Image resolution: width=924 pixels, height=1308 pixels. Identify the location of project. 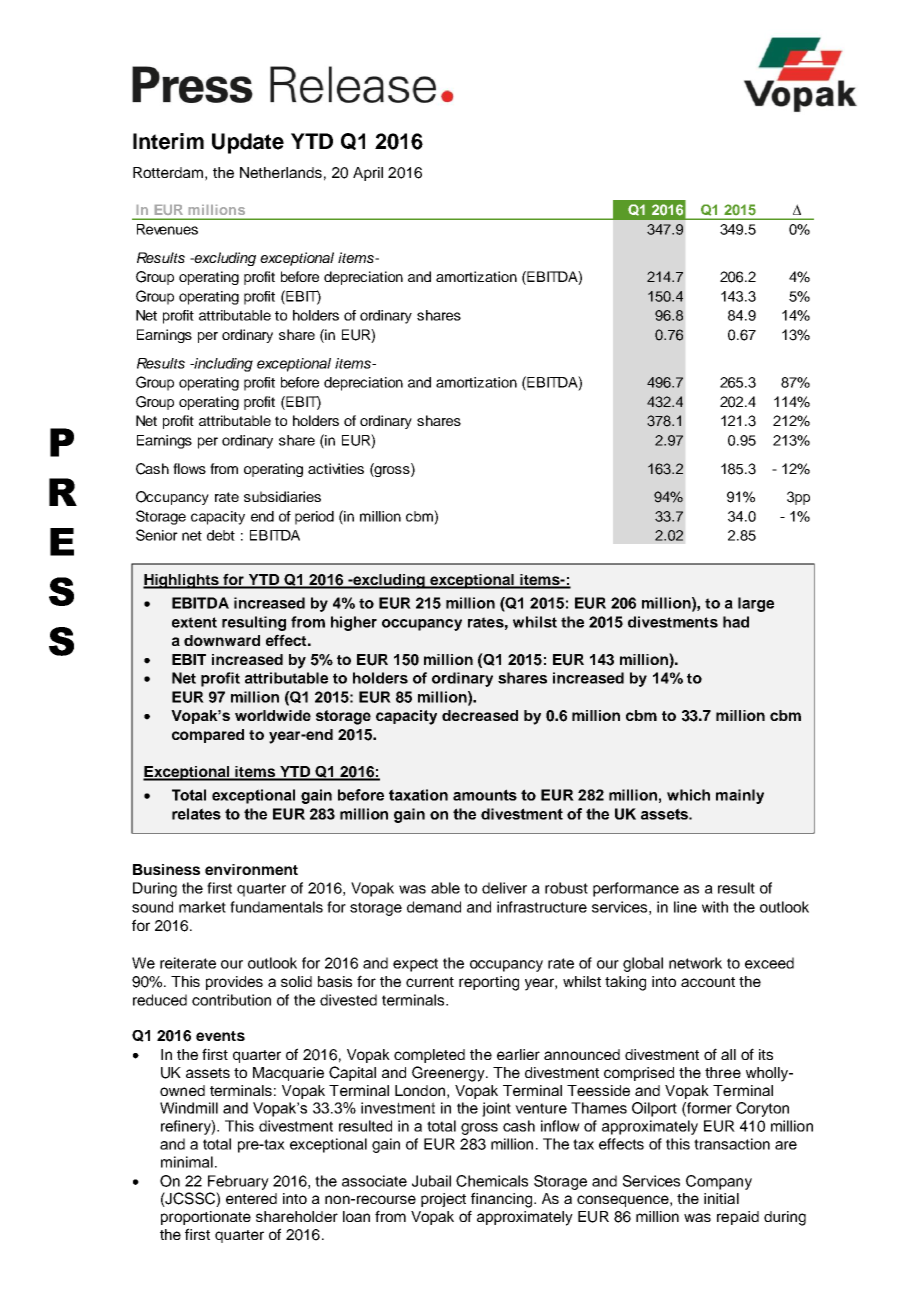
(443, 1200).
